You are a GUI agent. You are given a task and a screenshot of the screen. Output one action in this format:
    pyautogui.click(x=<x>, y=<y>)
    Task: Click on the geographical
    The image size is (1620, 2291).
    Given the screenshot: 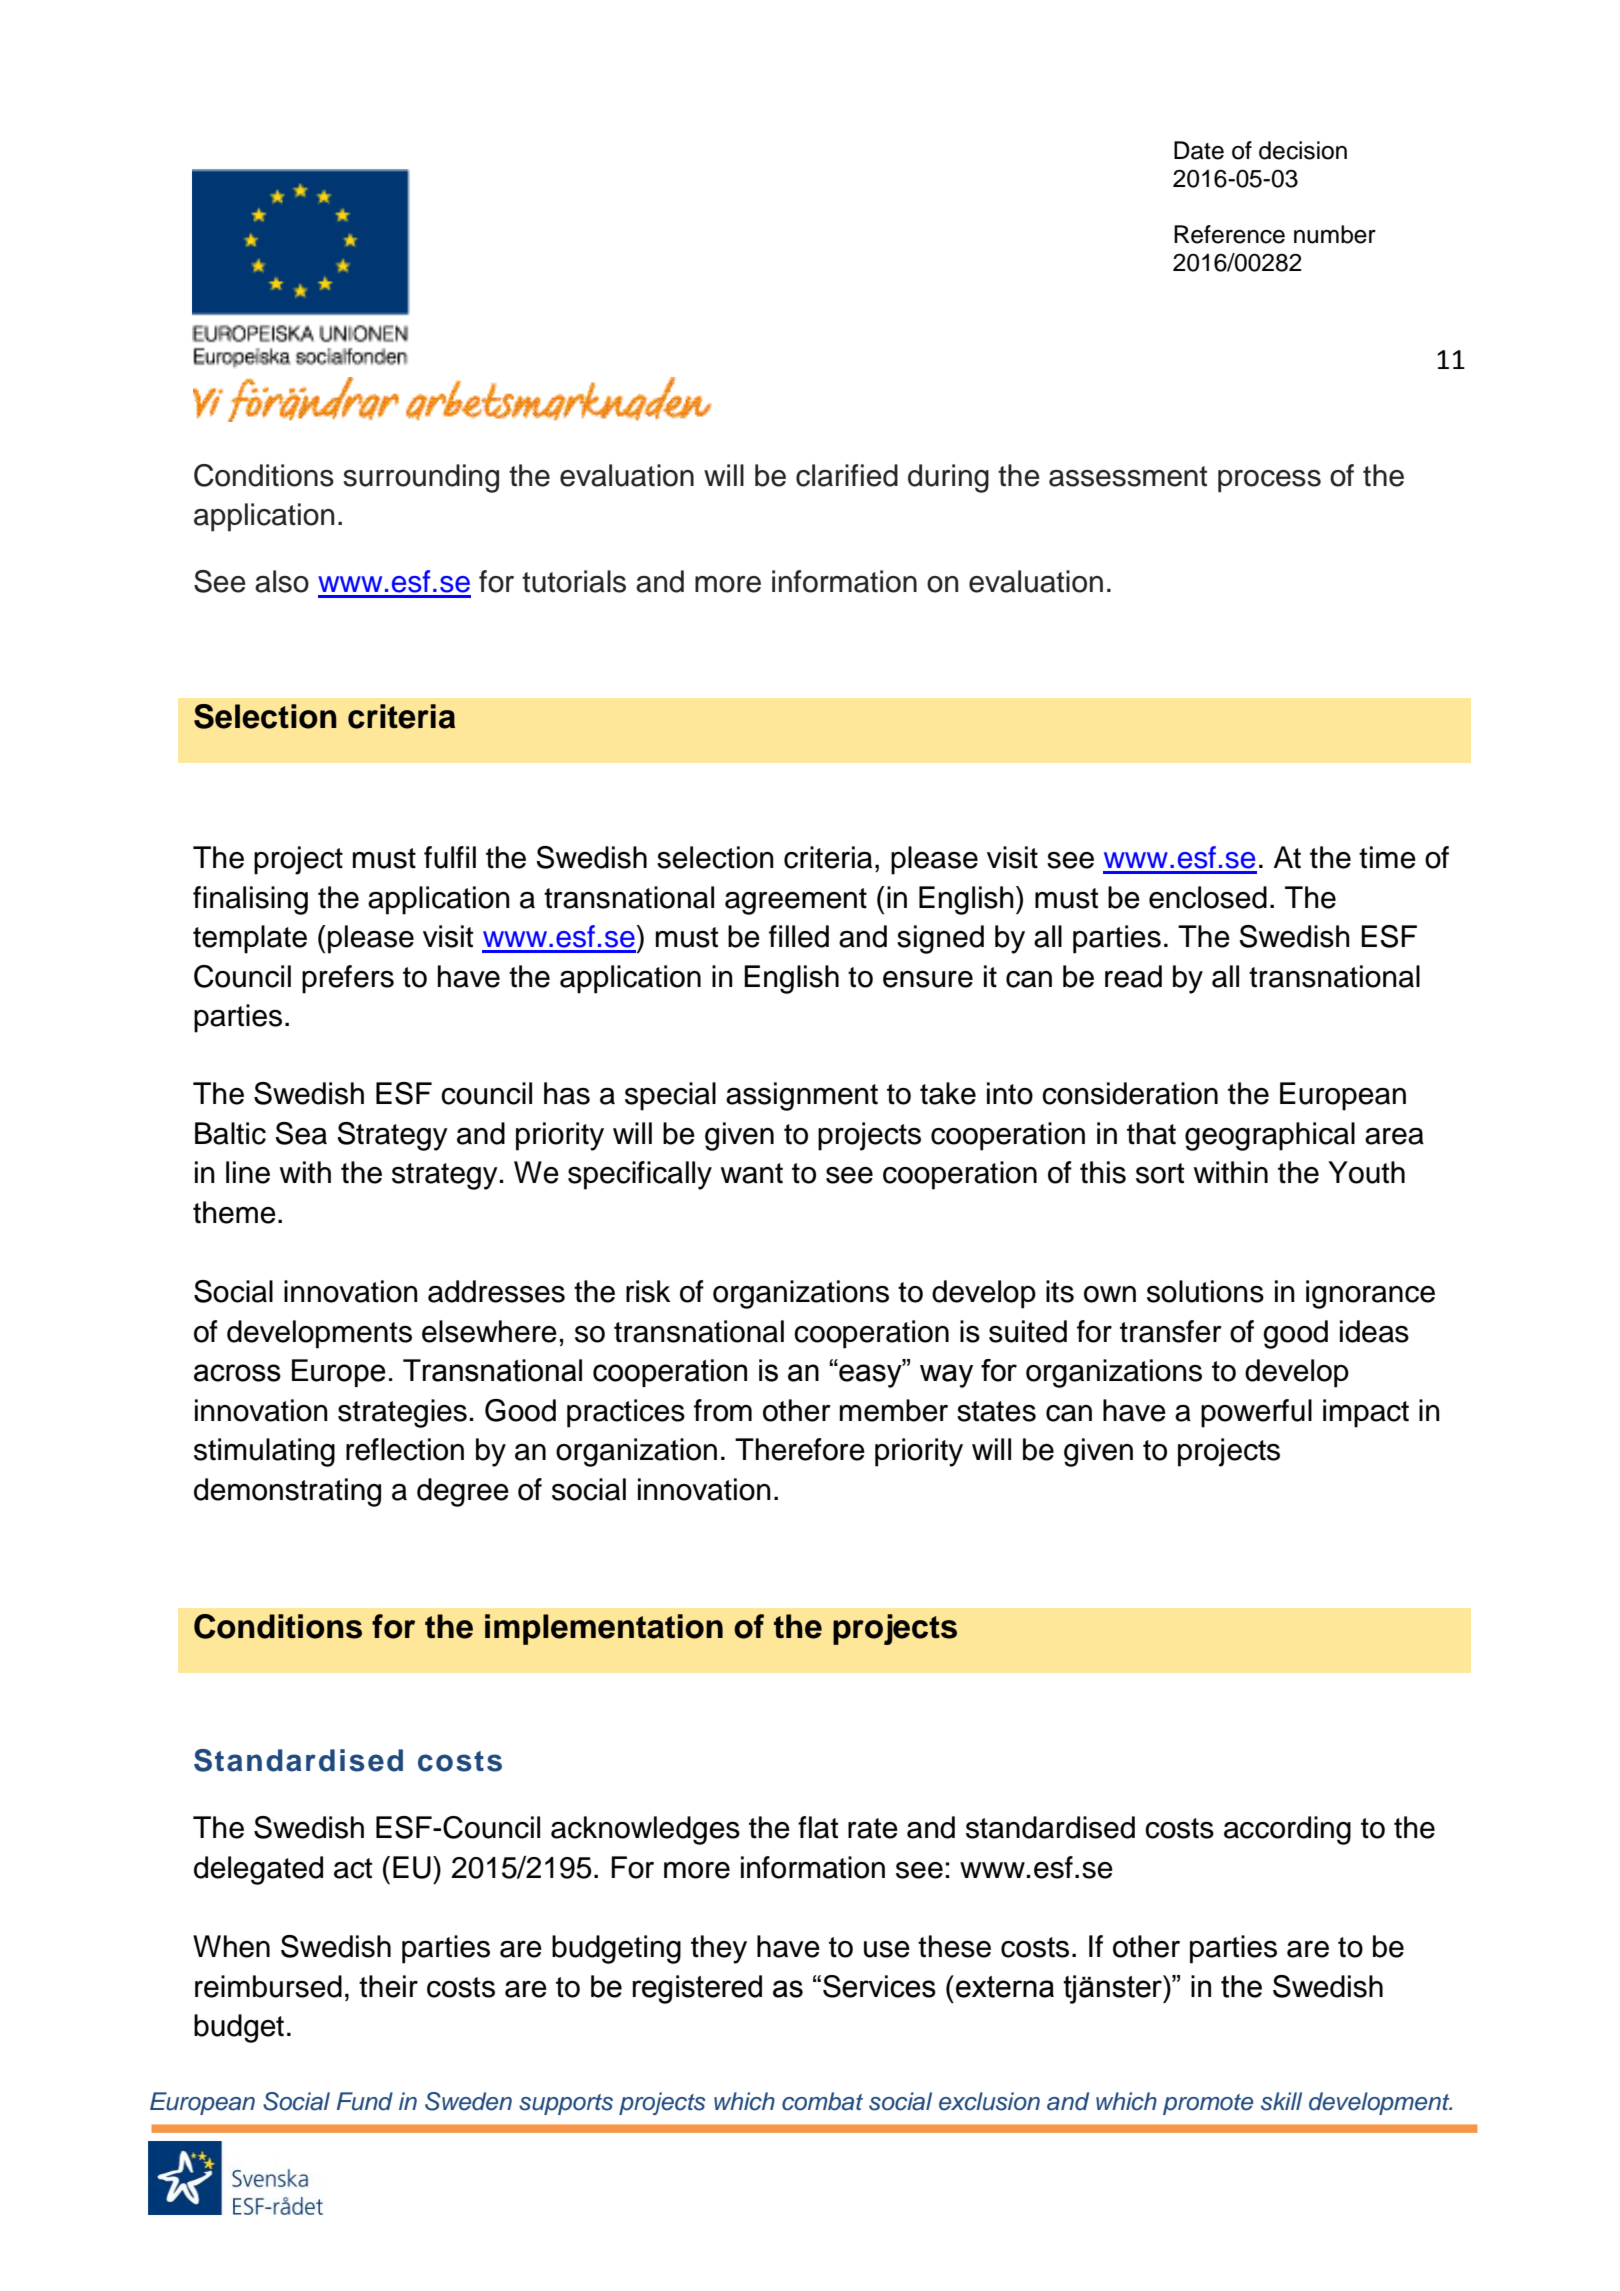 What is the action you would take?
    pyautogui.click(x=1270, y=1136)
